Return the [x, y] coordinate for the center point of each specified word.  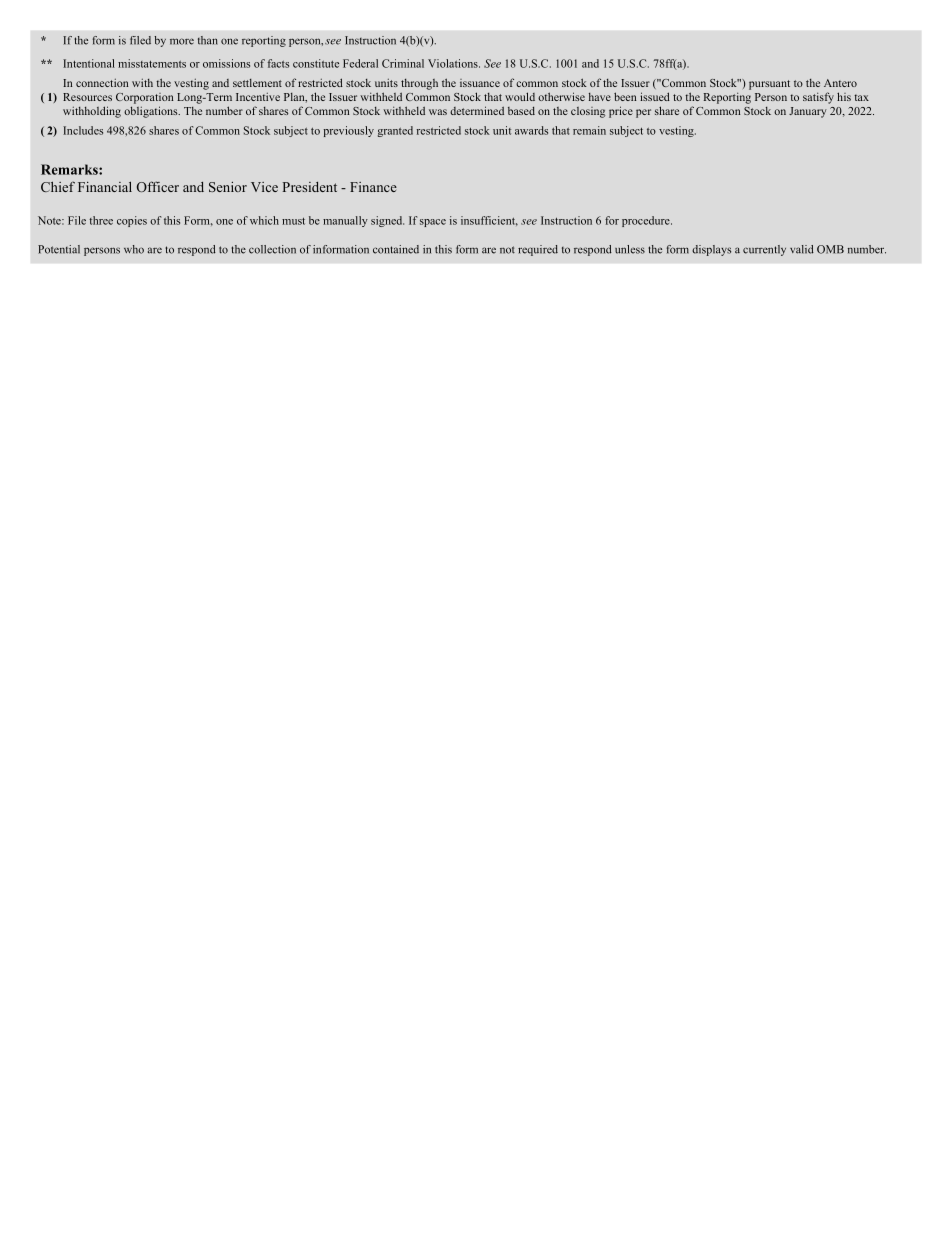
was [438, 112]
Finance [373, 187]
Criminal [403, 63]
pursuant [769, 85]
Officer [158, 186]
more [182, 41]
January [808, 112]
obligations [152, 112]
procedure [647, 221]
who [134, 249]
